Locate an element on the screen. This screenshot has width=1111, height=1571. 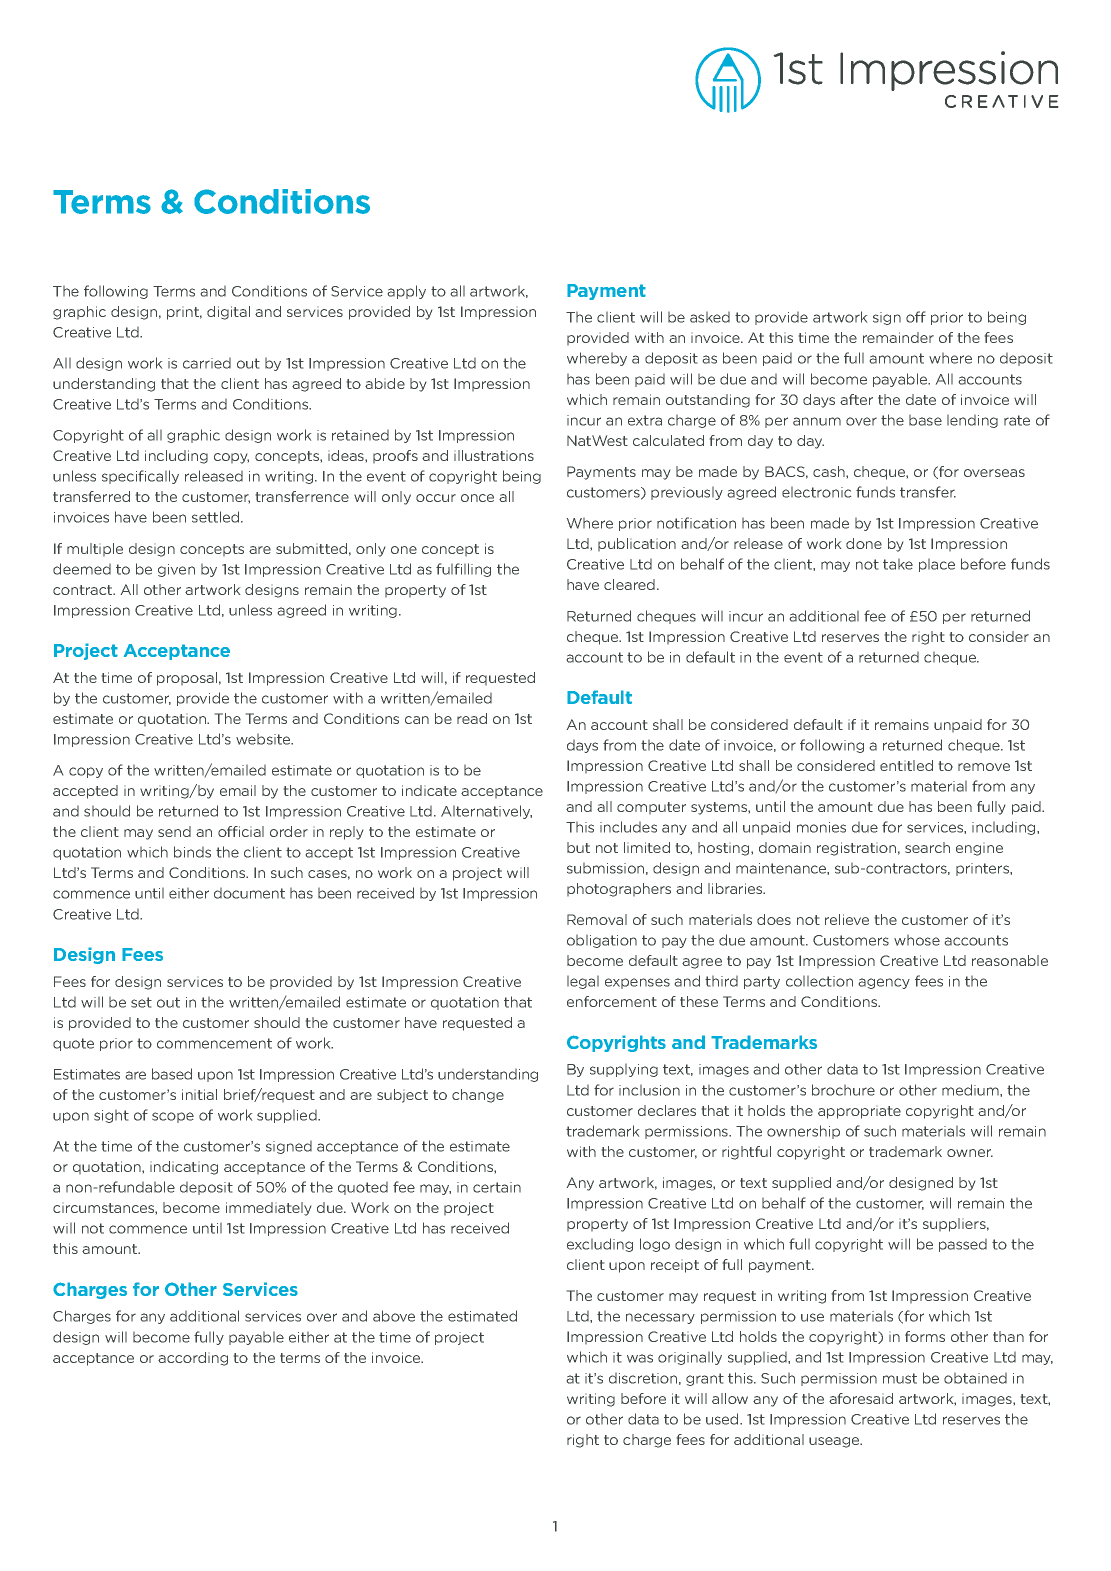
change is located at coordinates (478, 1096).
